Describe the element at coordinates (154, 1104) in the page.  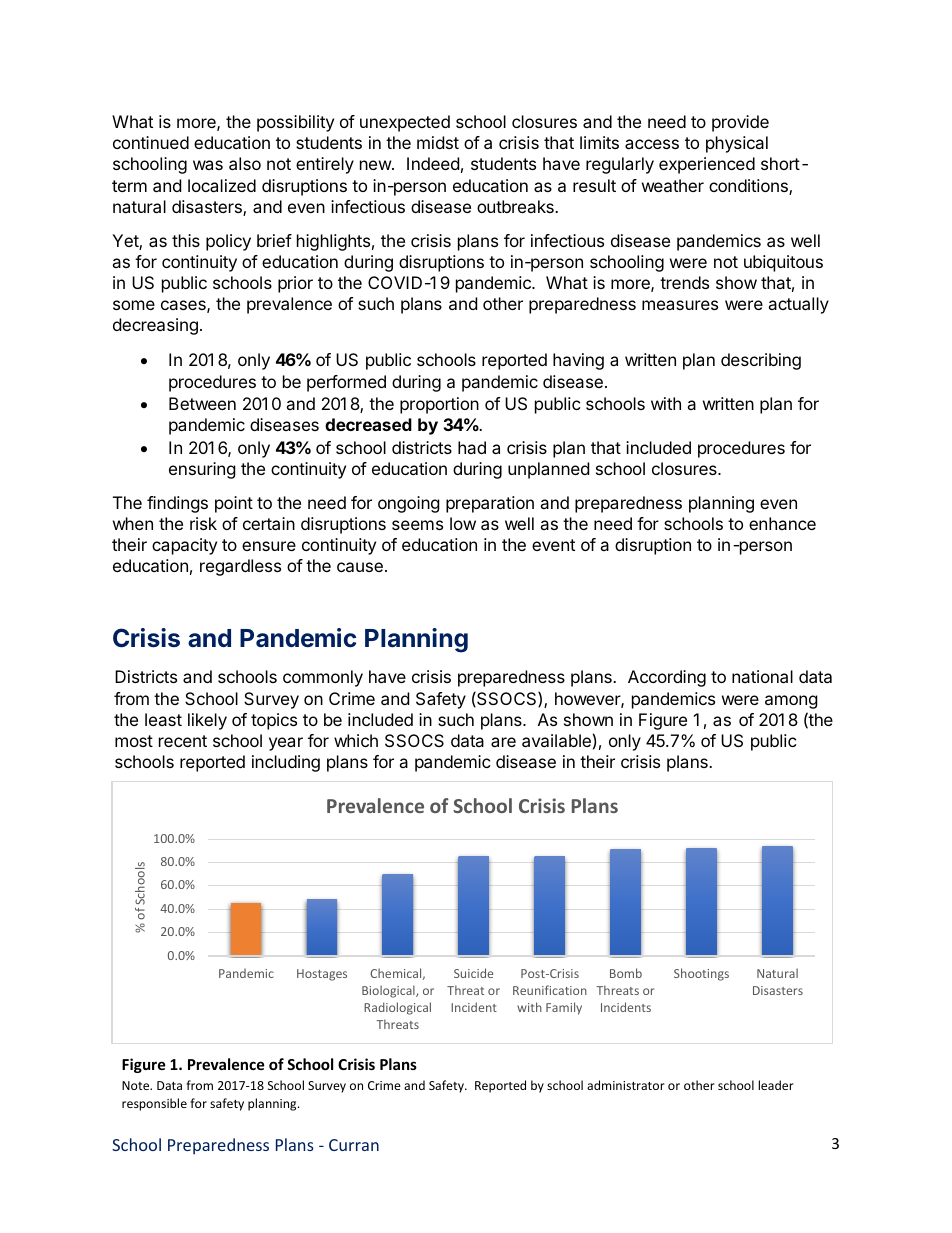
I see `responsible` at that location.
